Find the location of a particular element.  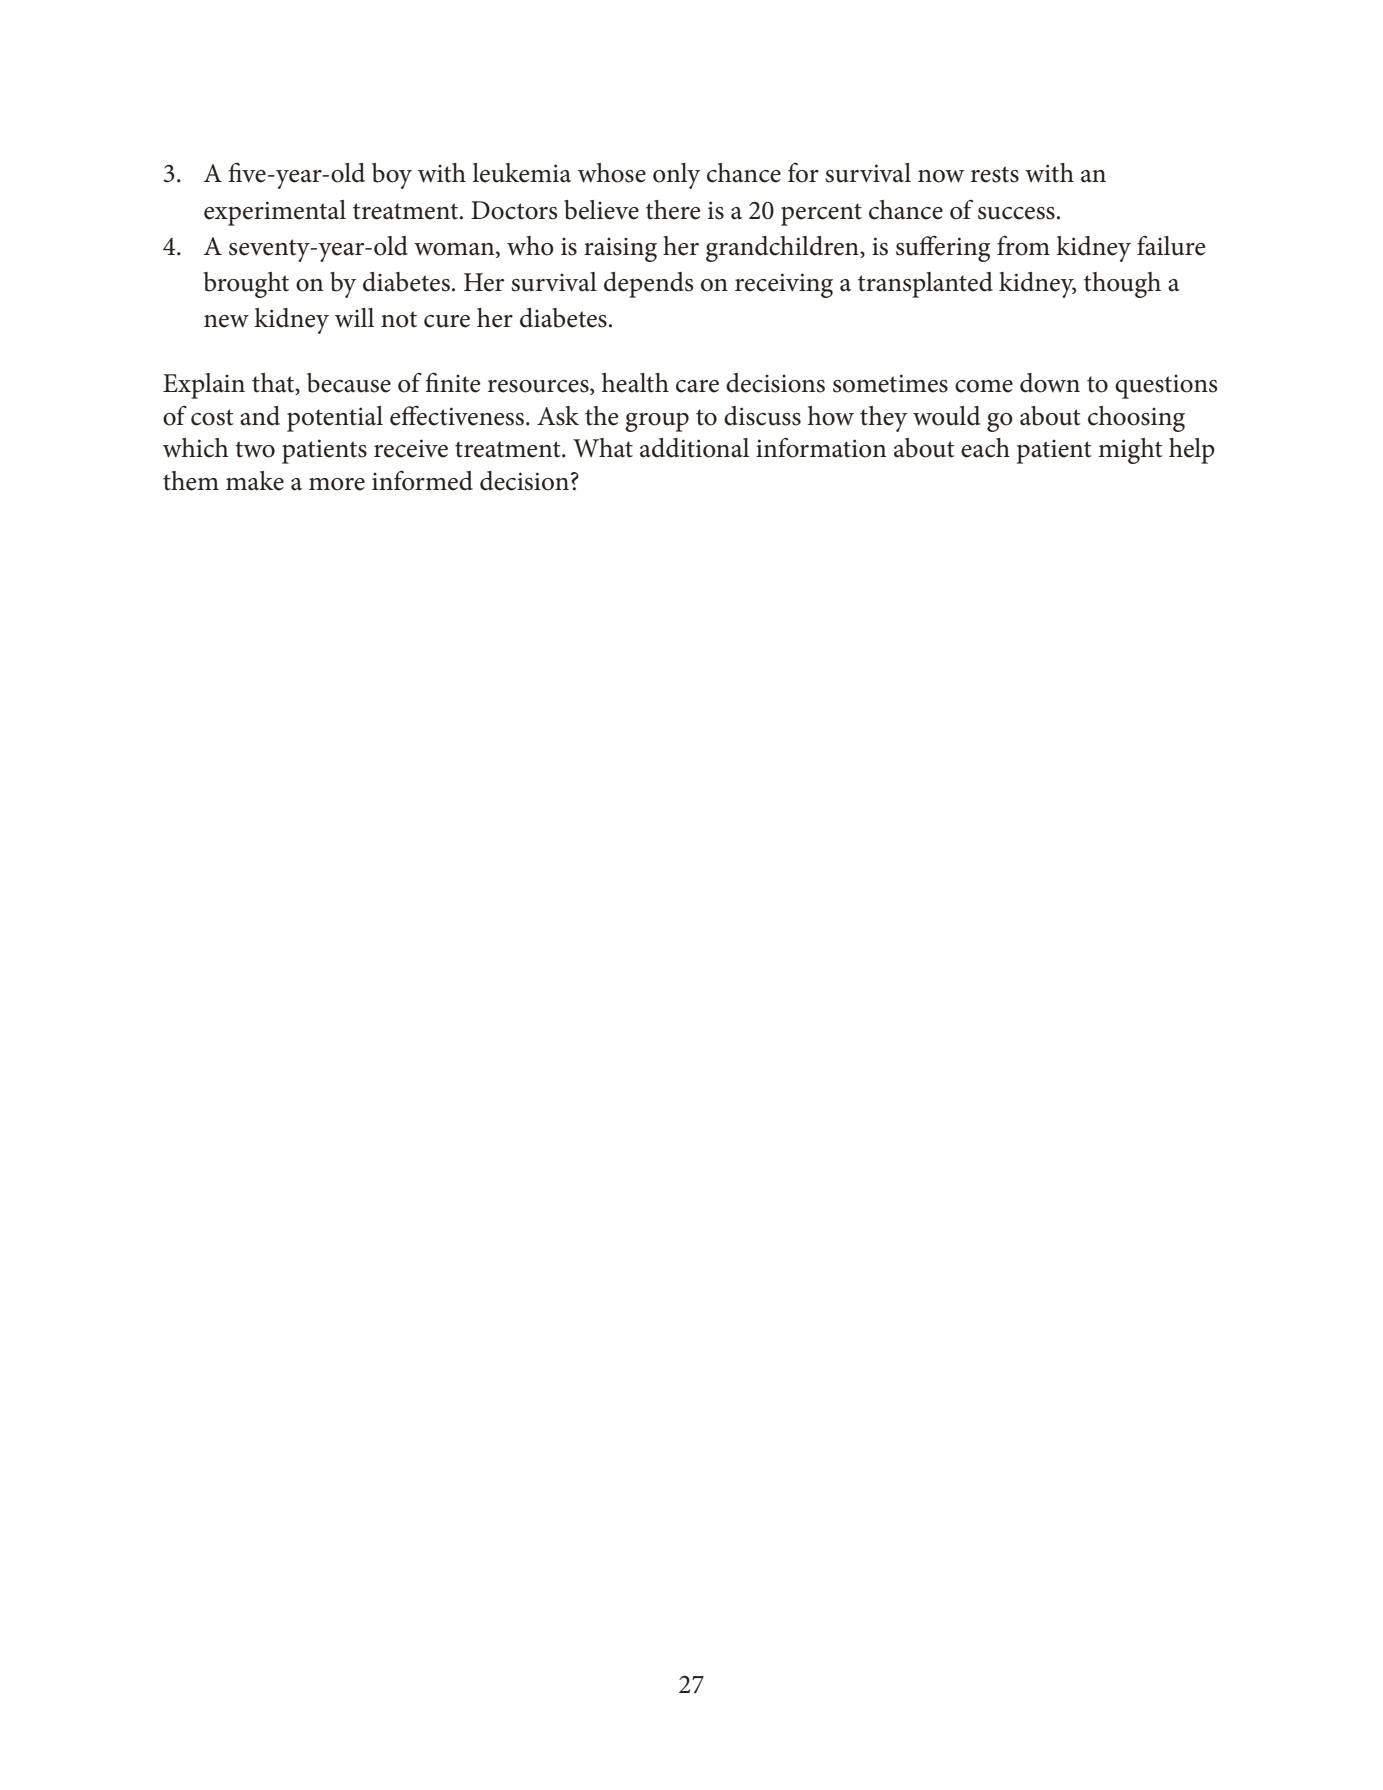

raising is located at coordinates (620, 250).
